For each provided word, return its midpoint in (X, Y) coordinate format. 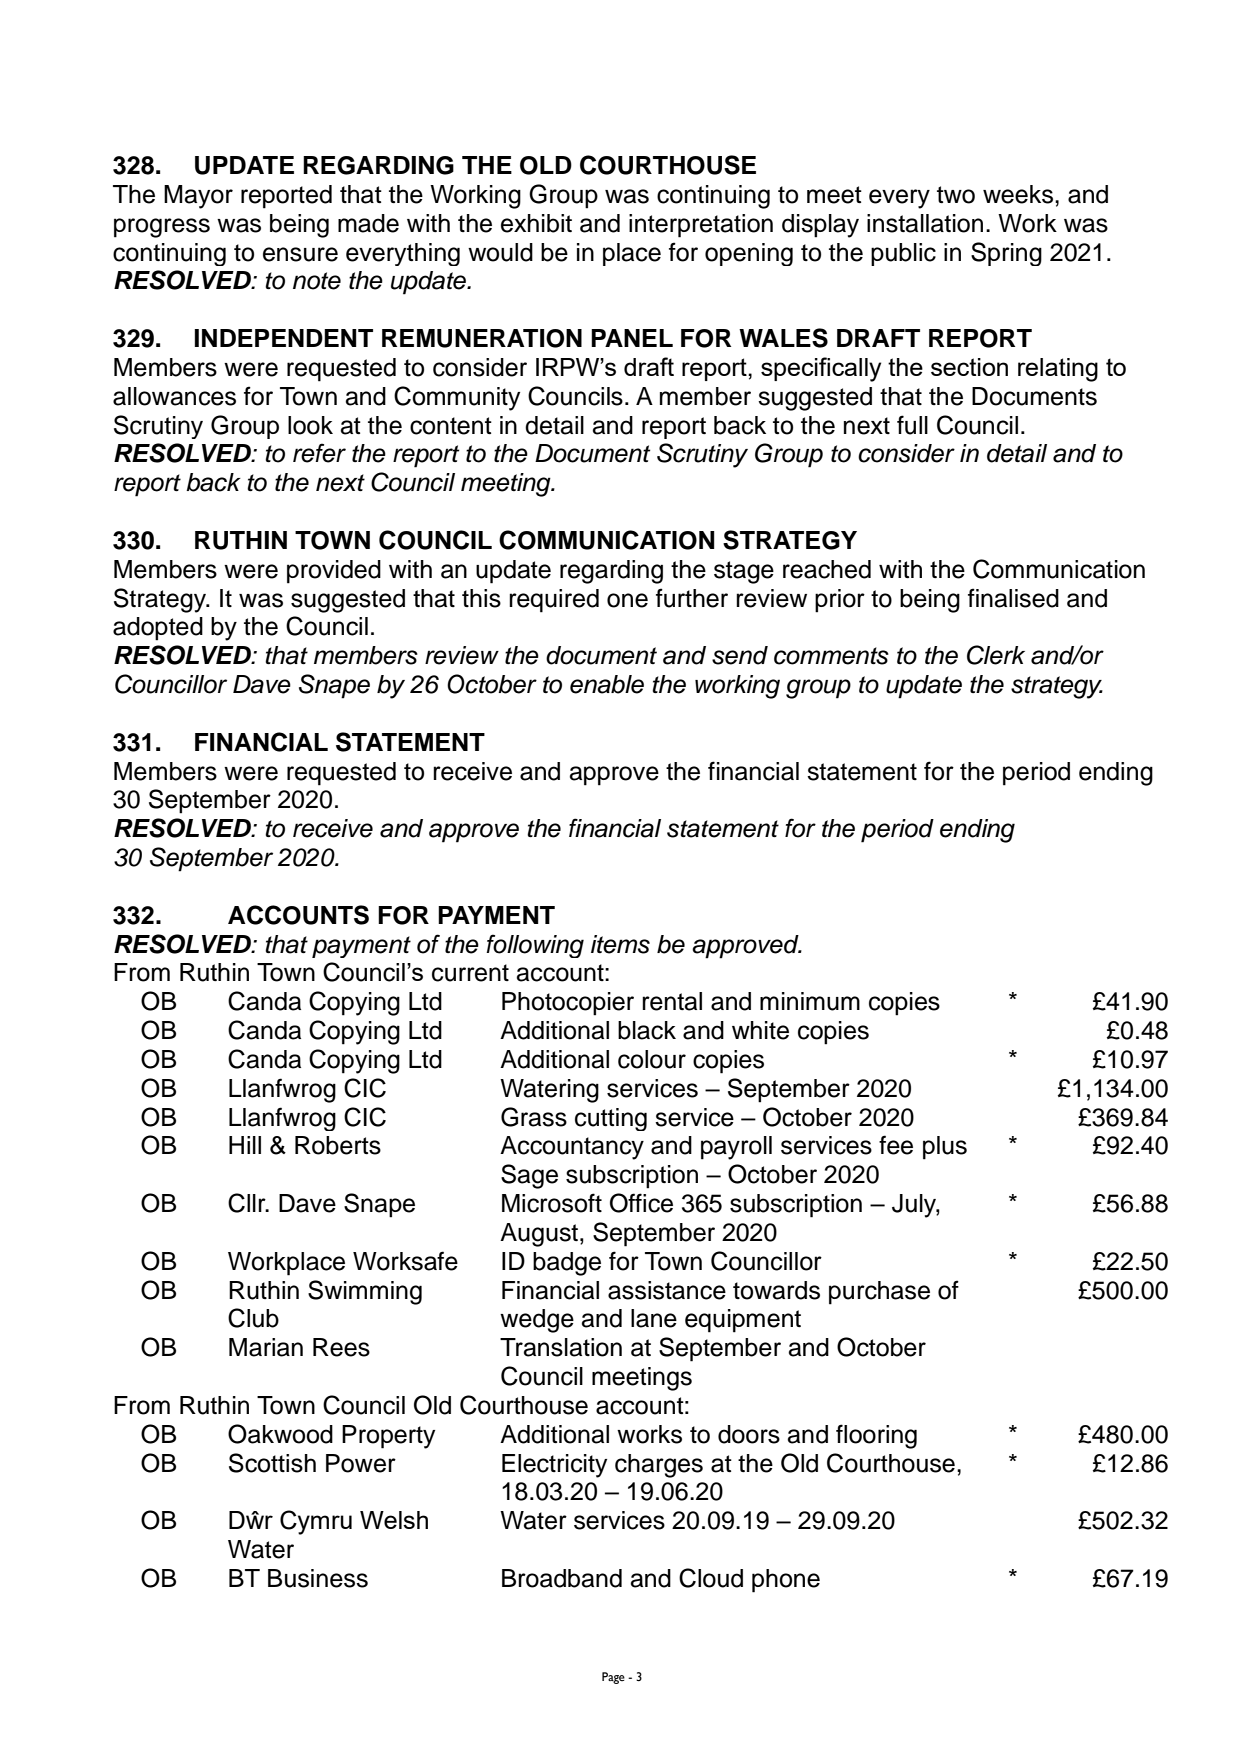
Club (253, 1318)
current (470, 973)
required (554, 601)
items (620, 944)
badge (567, 1264)
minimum (810, 1001)
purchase (879, 1293)
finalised (1013, 598)
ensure (300, 254)
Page (613, 1678)
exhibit (536, 223)
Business (318, 1578)
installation (925, 223)
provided (334, 572)
